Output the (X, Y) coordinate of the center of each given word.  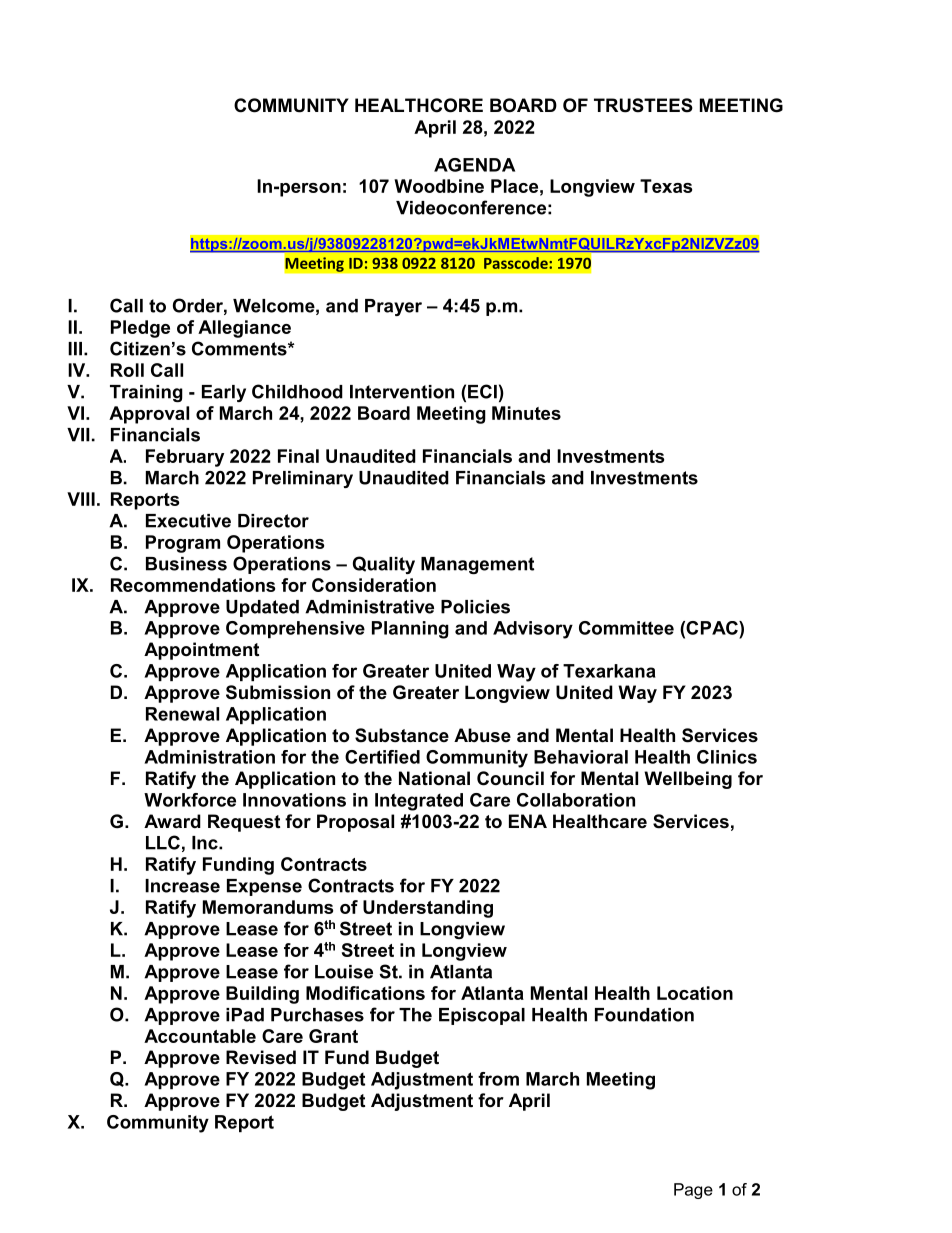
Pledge (140, 329)
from (498, 1079)
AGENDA (474, 165)
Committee (626, 628)
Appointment (201, 651)
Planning (410, 630)
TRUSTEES (643, 105)
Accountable (200, 1036)
